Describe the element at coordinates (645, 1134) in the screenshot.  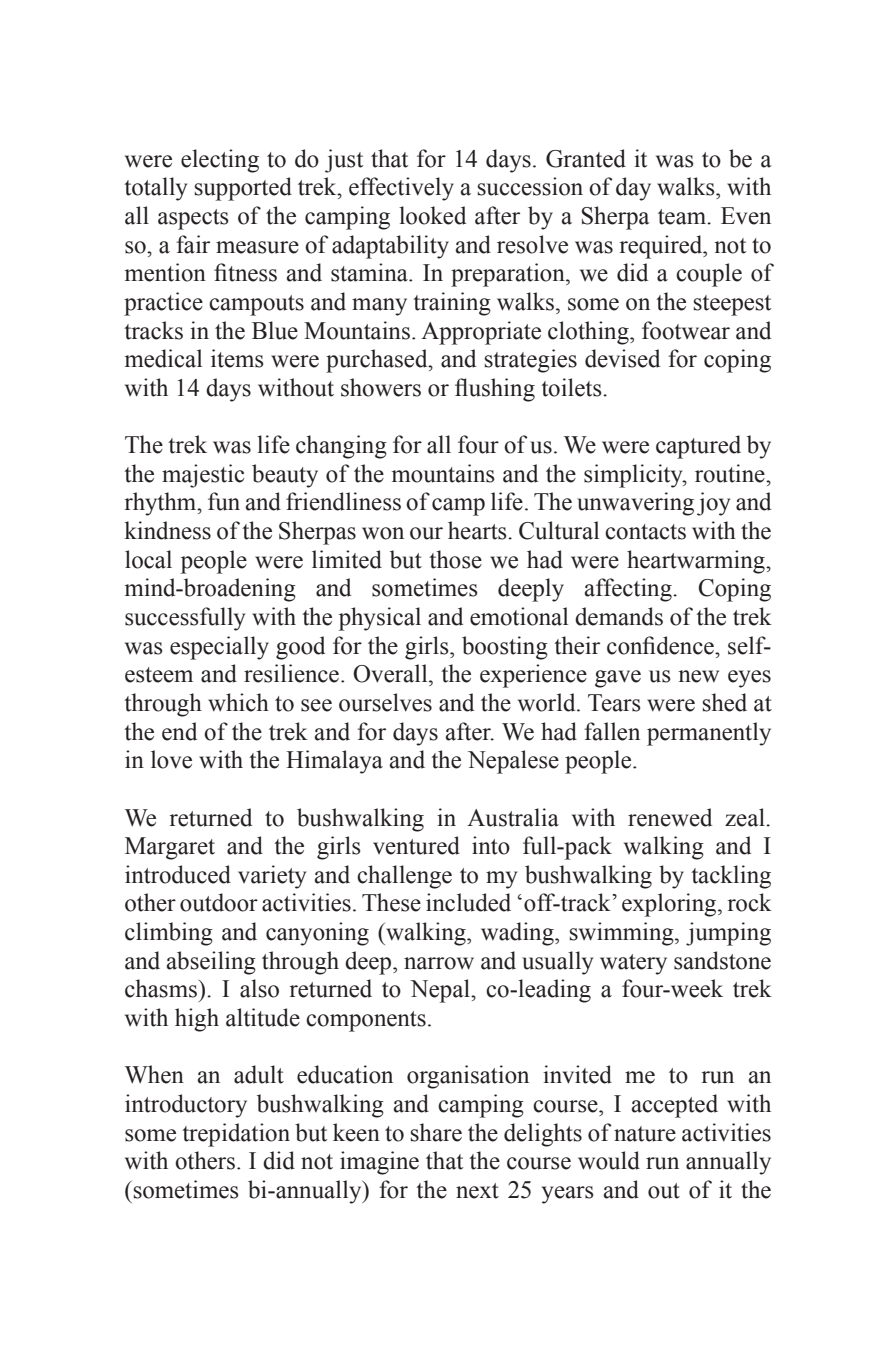
I see `nature` at that location.
